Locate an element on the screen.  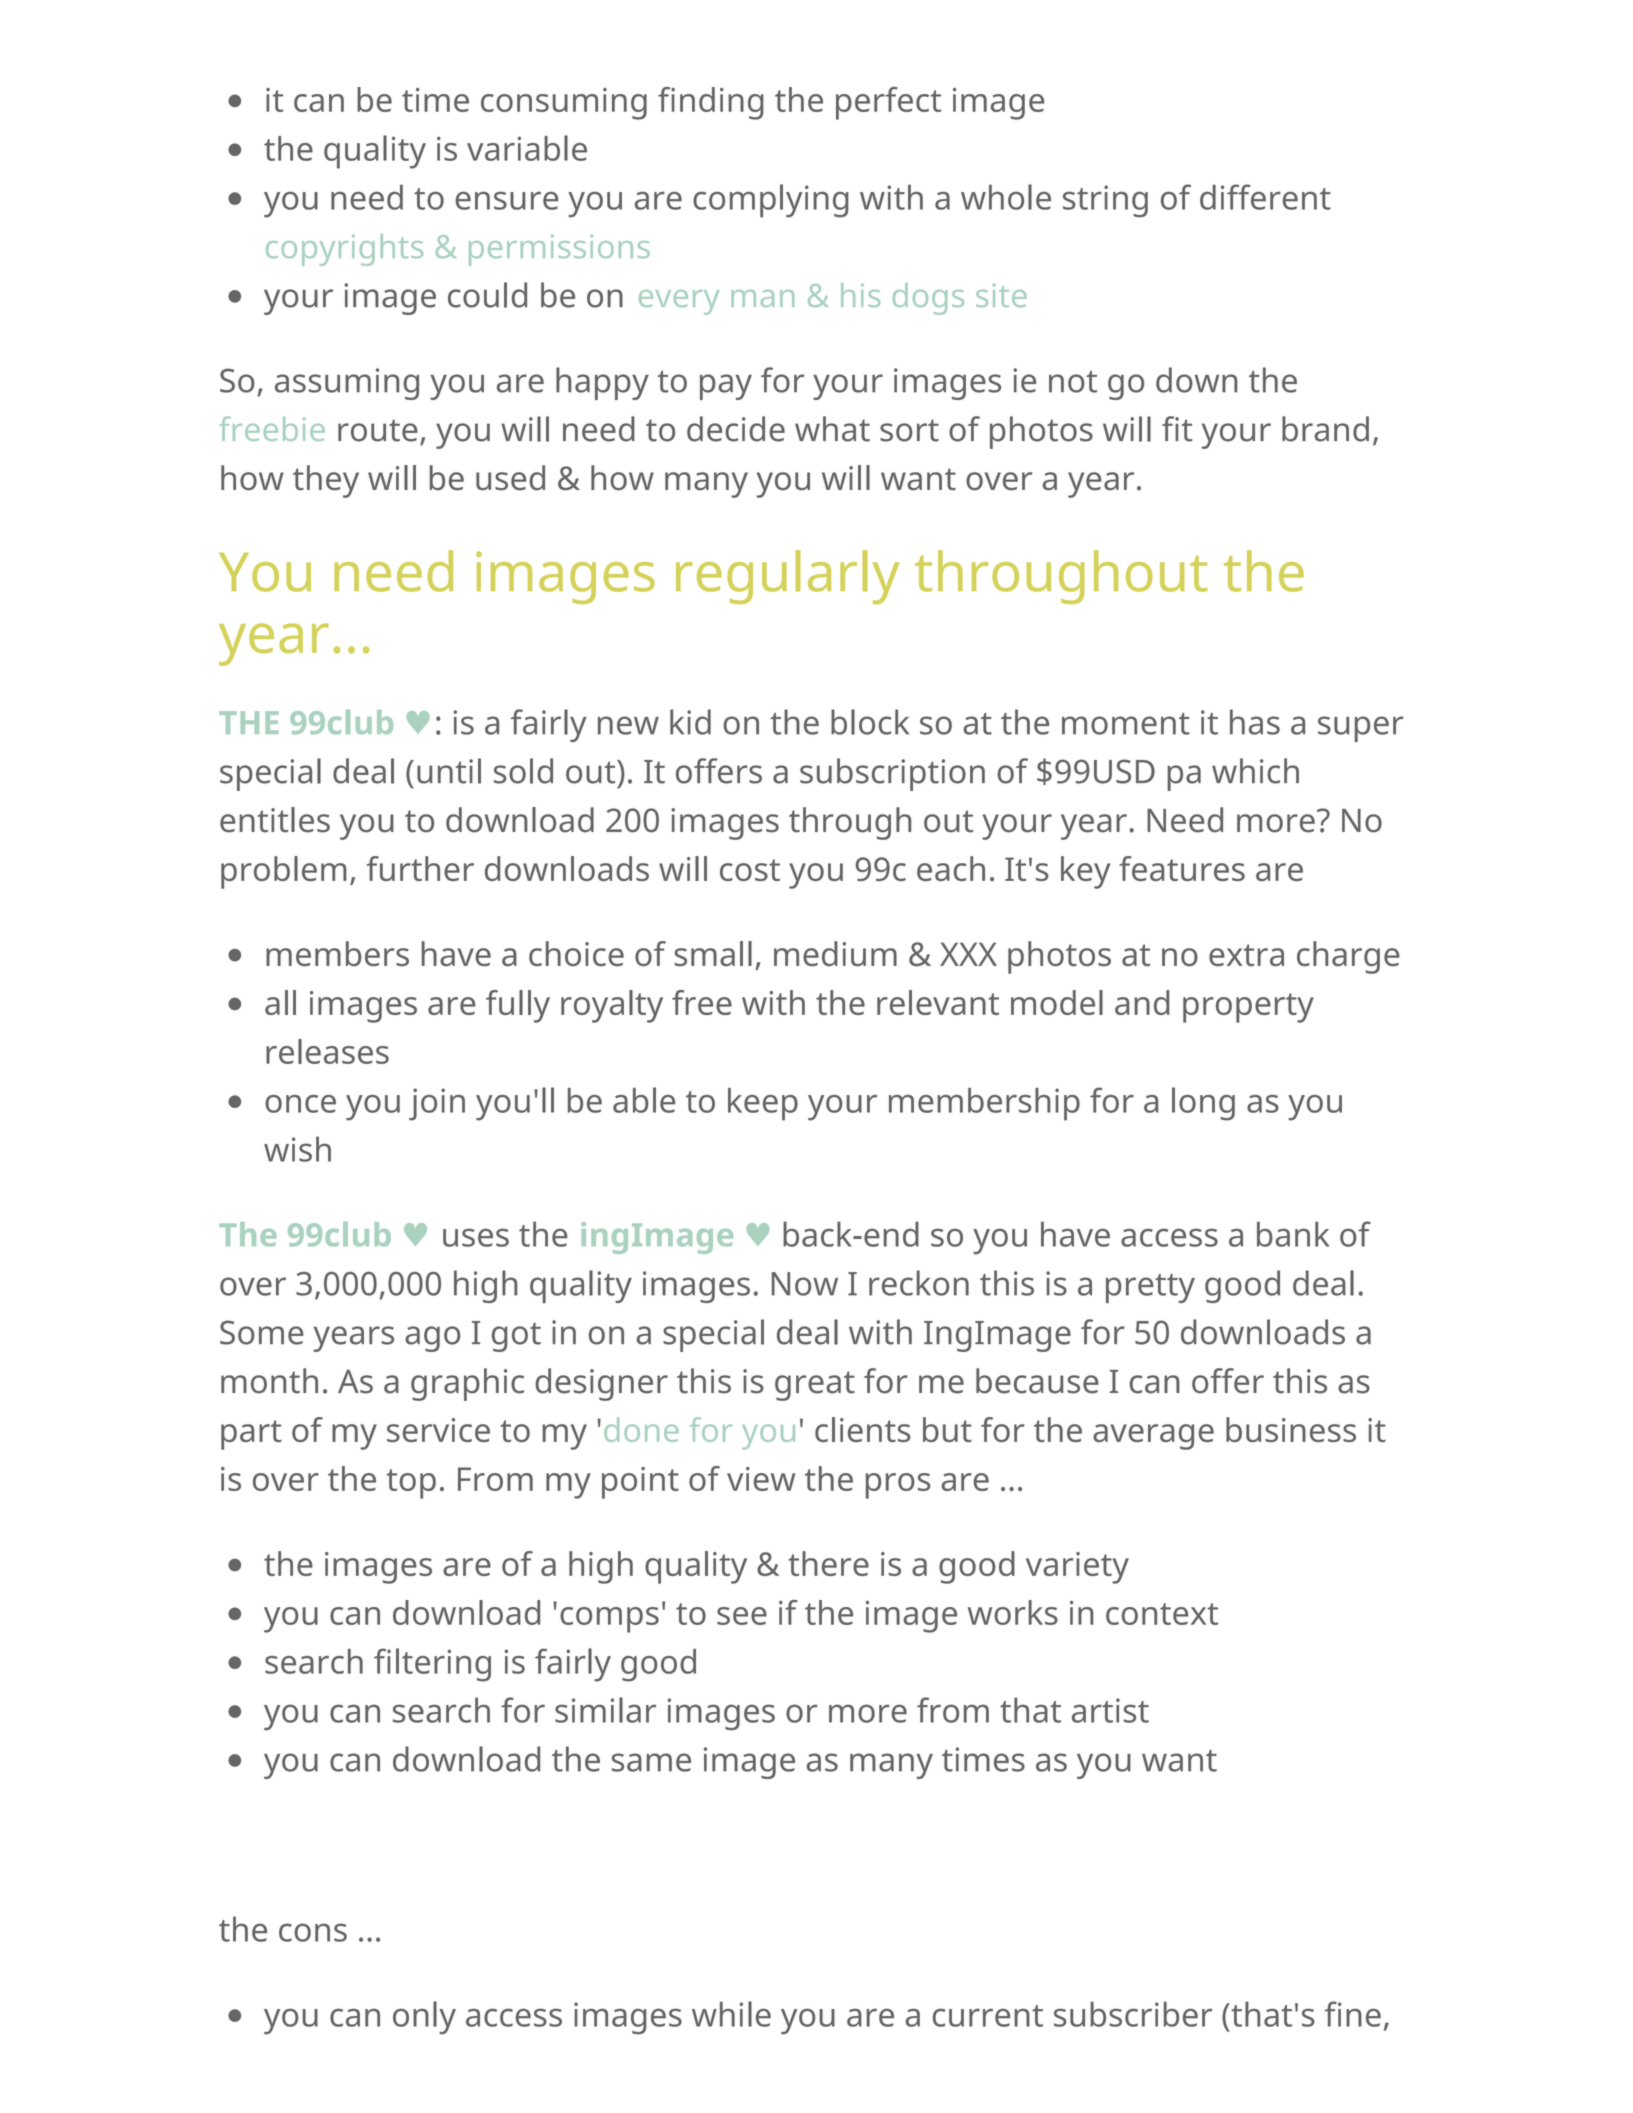
copyrights is located at coordinates (344, 250).
